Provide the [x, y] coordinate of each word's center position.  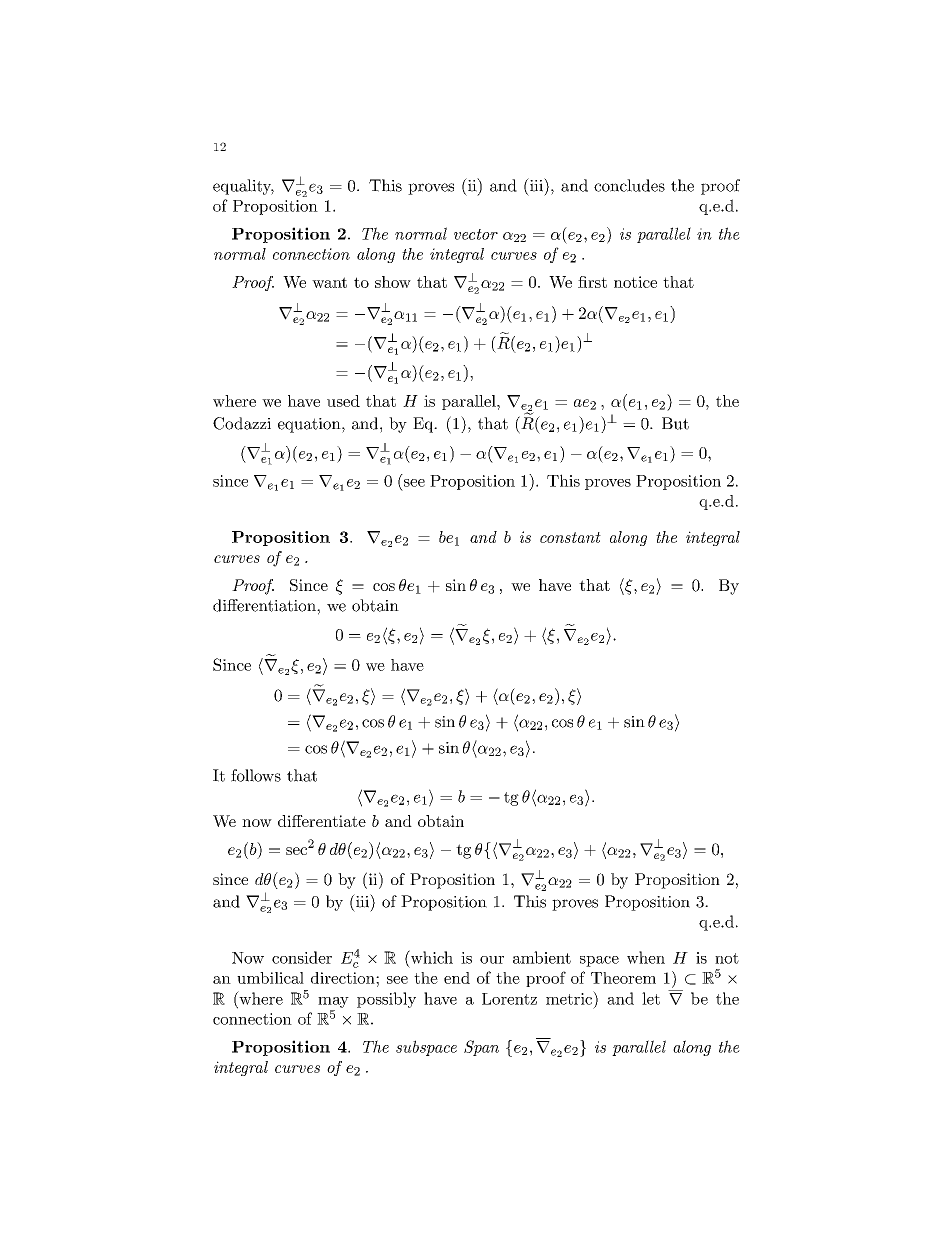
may [333, 1002]
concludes [629, 185]
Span [481, 1048]
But [675, 423]
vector [476, 234]
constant [570, 537]
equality [243, 187]
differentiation [265, 605]
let [651, 998]
